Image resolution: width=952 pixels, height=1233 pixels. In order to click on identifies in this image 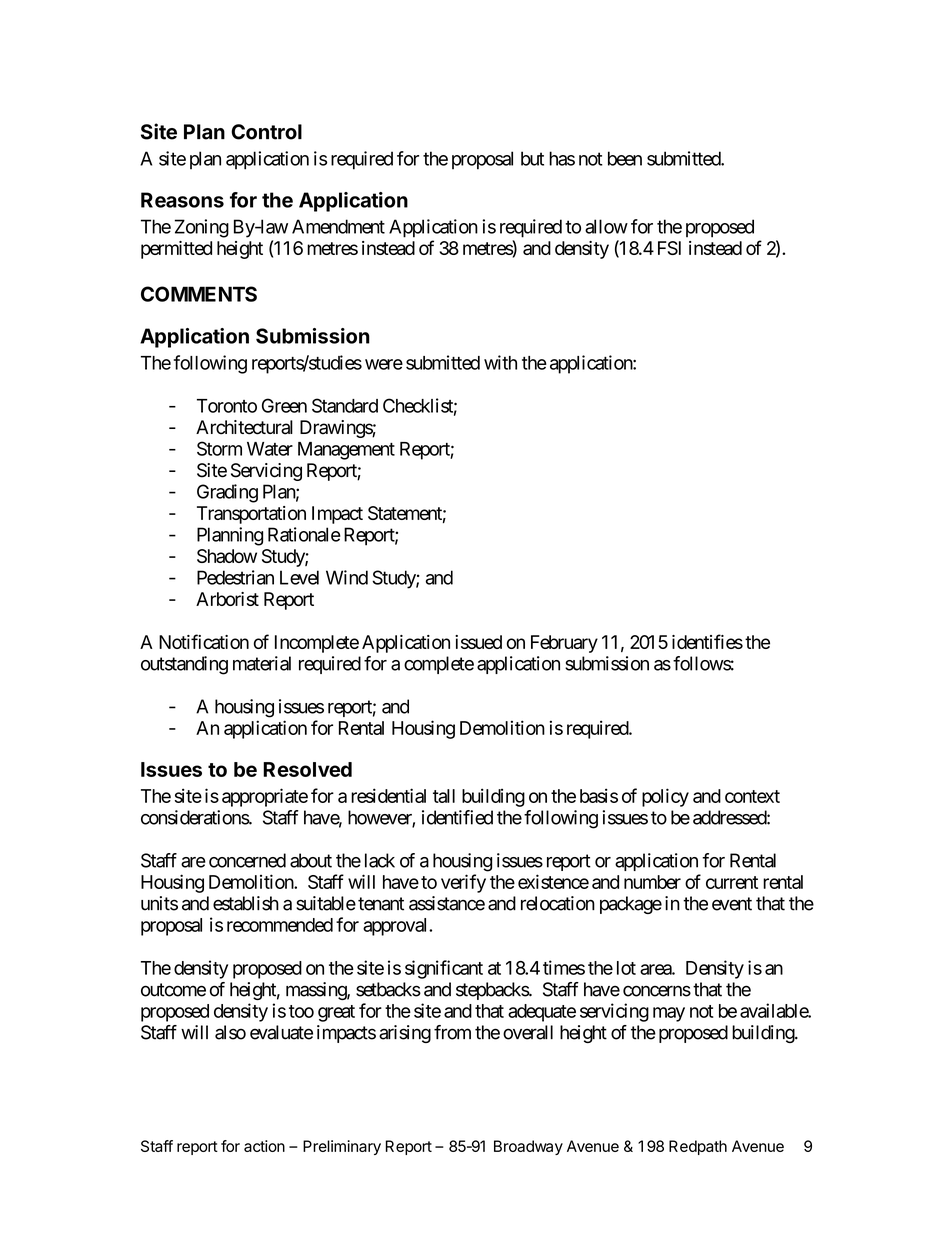, I will do `click(707, 641)`.
